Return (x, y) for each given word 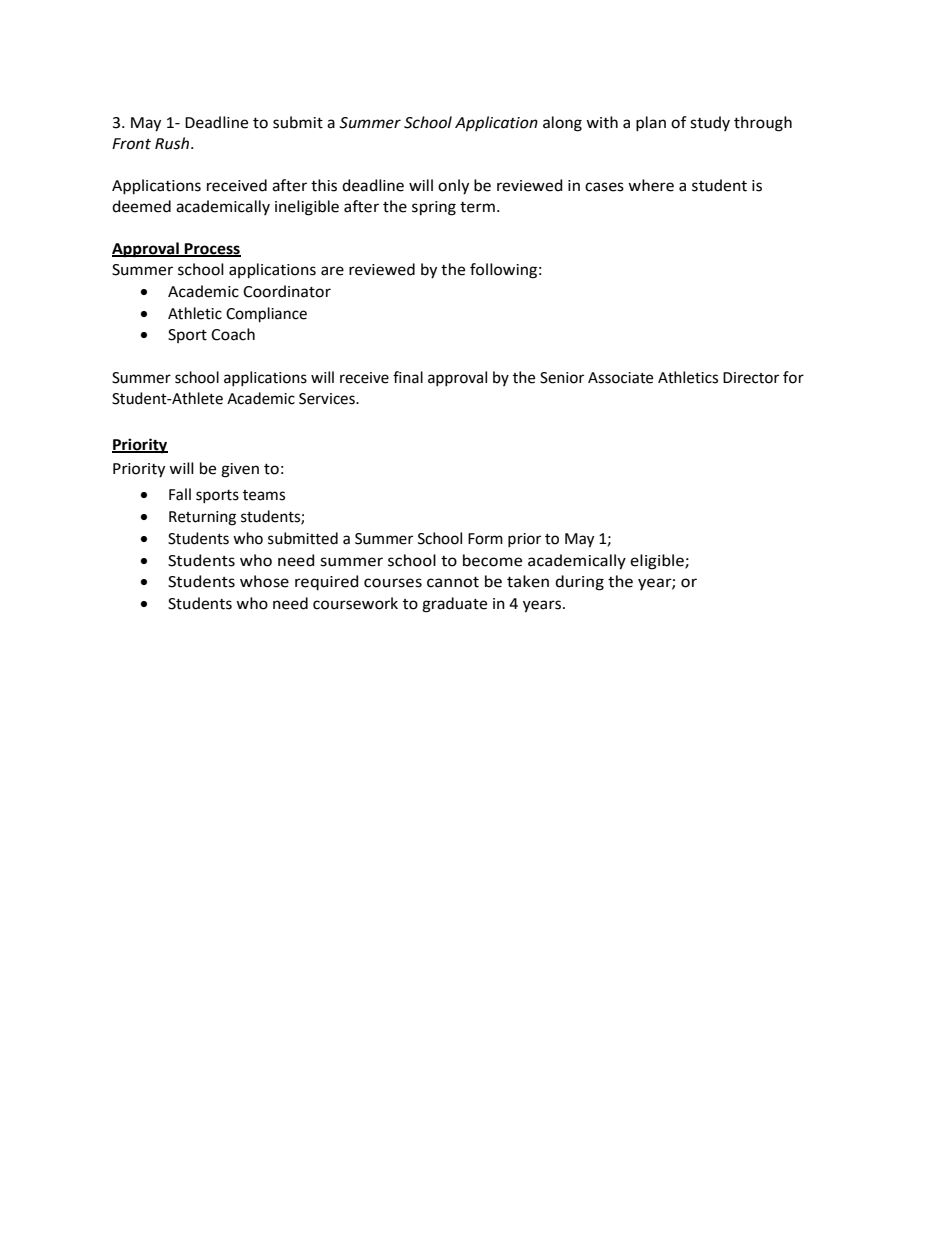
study (710, 123)
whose (264, 581)
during (579, 583)
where (651, 185)
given (240, 470)
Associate (620, 378)
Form (485, 539)
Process (212, 249)
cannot (453, 582)
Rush (173, 143)
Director (751, 378)
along (562, 124)
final (408, 377)
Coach (233, 334)
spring (434, 208)
